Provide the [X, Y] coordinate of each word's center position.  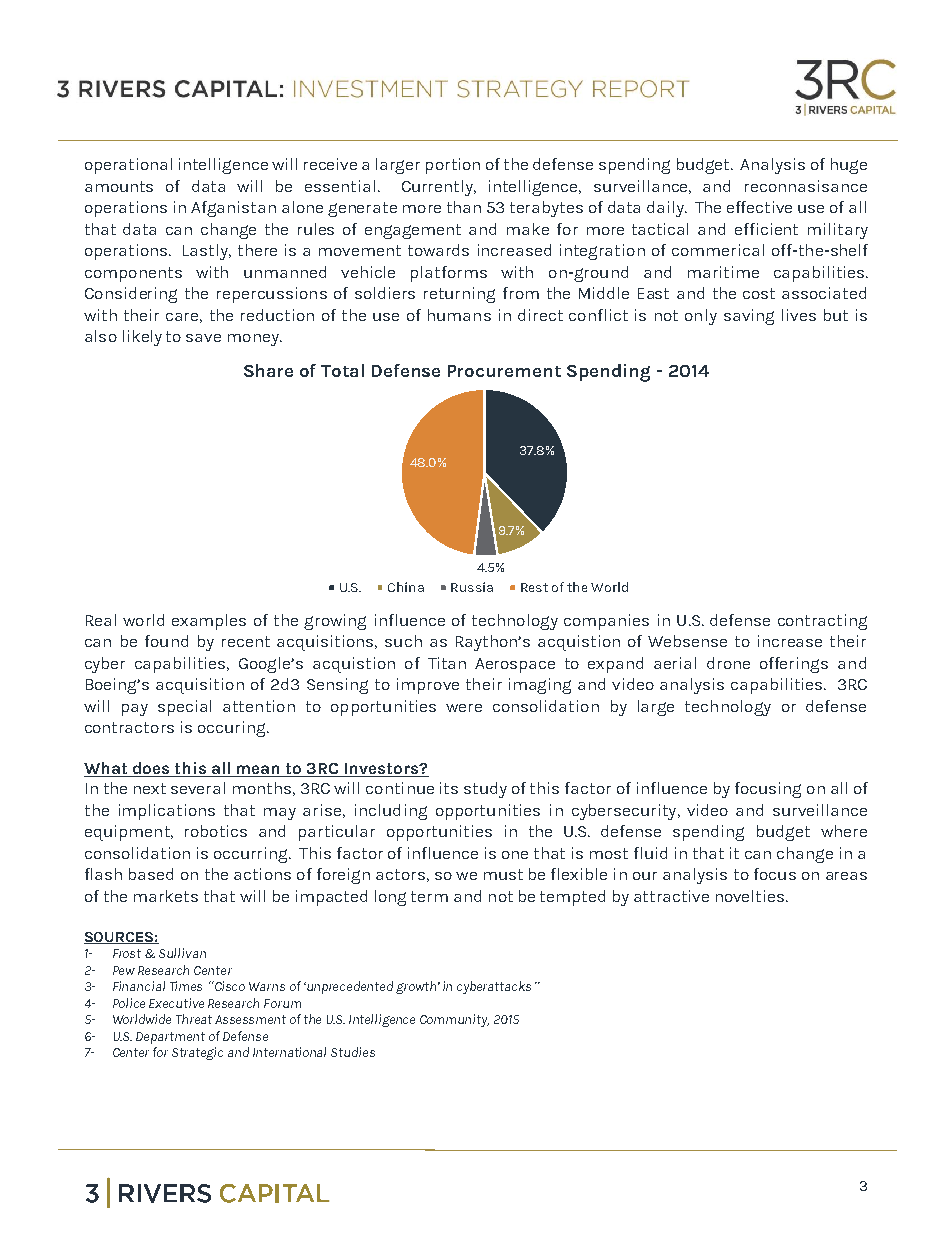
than [464, 207]
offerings [794, 665]
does [151, 769]
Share [268, 370]
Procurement [504, 371]
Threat [194, 1019]
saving [749, 317]
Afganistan [233, 209]
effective [759, 207]
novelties [751, 896]
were [464, 708]
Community [454, 1020]
